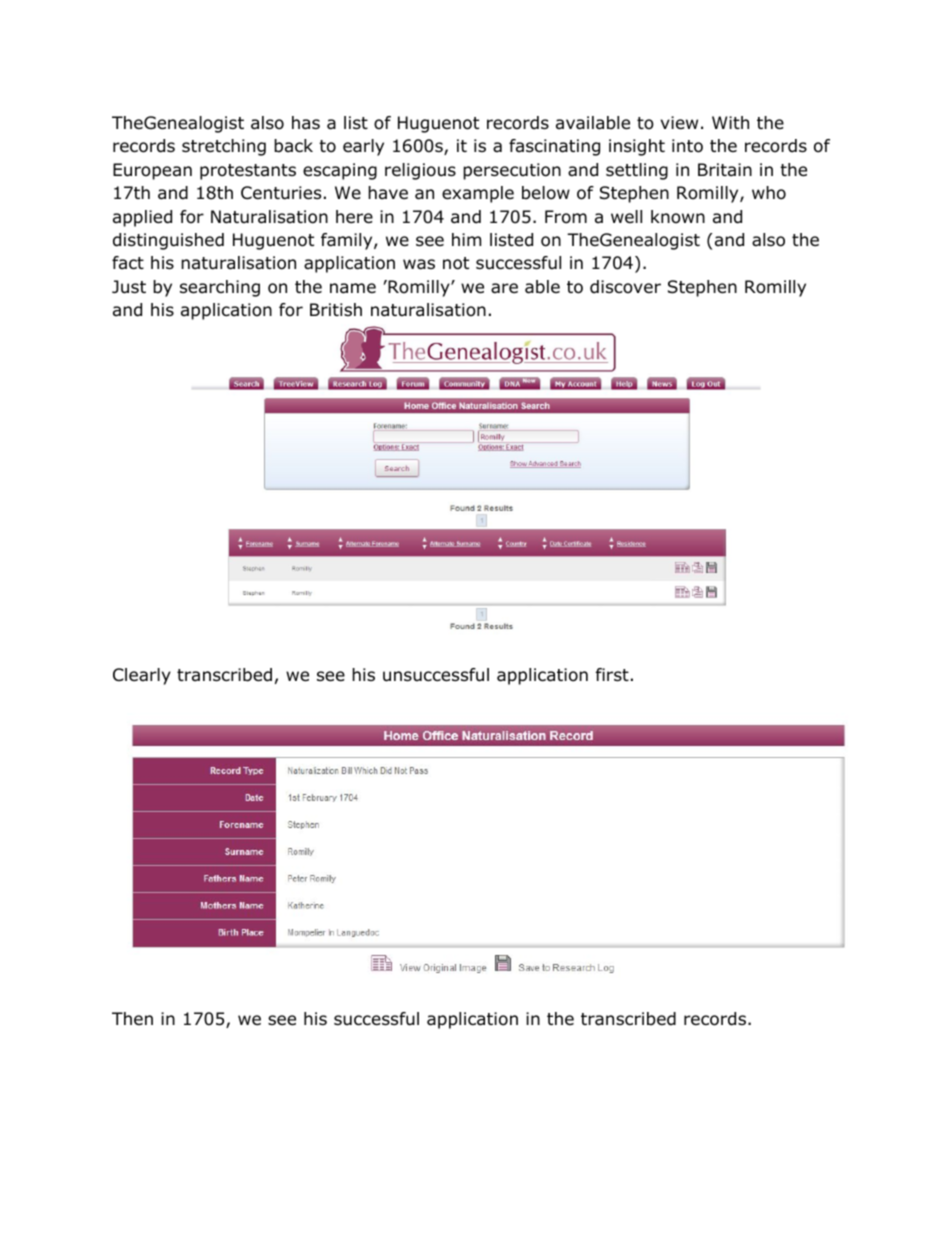  I want to click on discover, so click(625, 287).
